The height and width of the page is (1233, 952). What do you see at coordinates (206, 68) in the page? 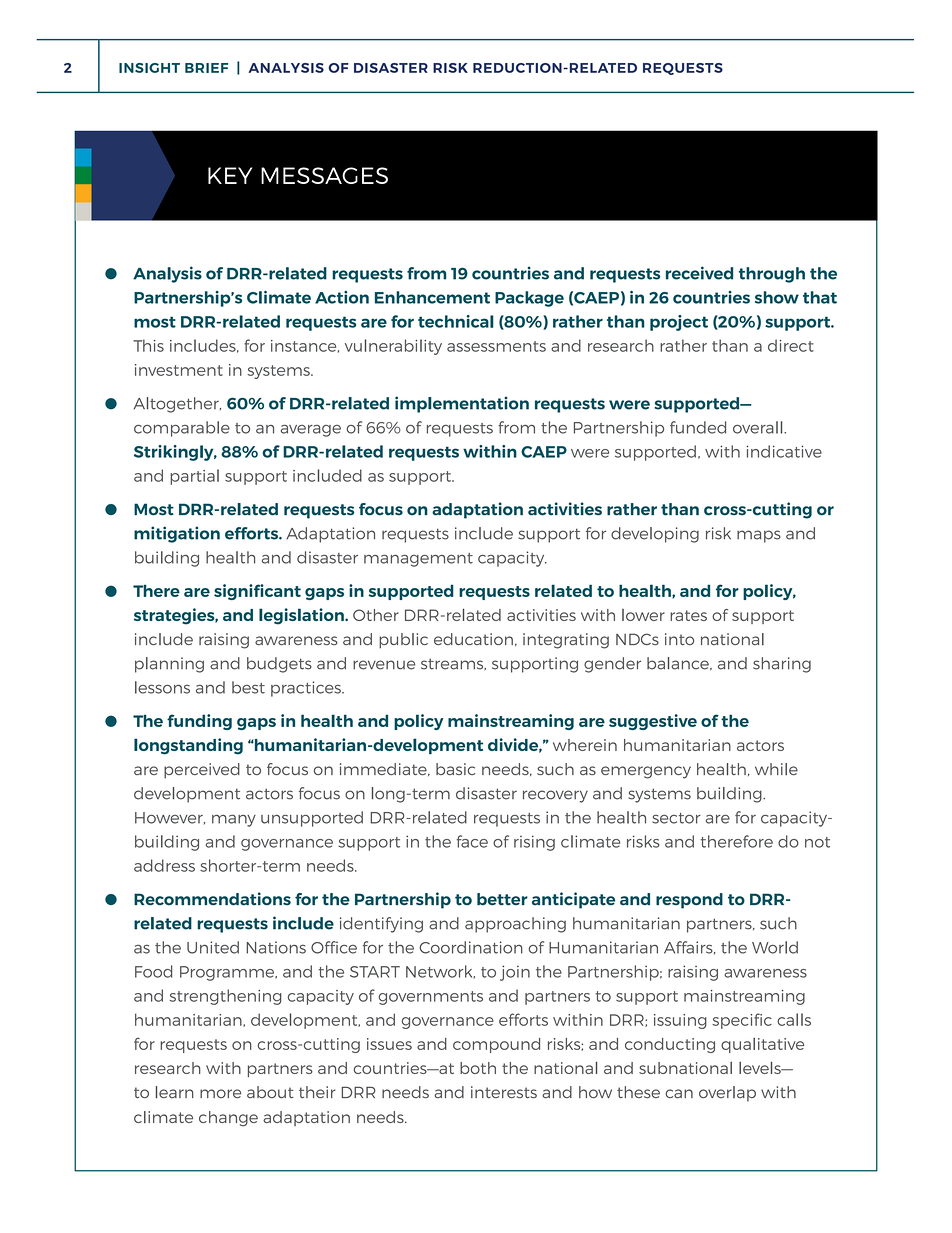
I see `BRIEF` at bounding box center [206, 68].
